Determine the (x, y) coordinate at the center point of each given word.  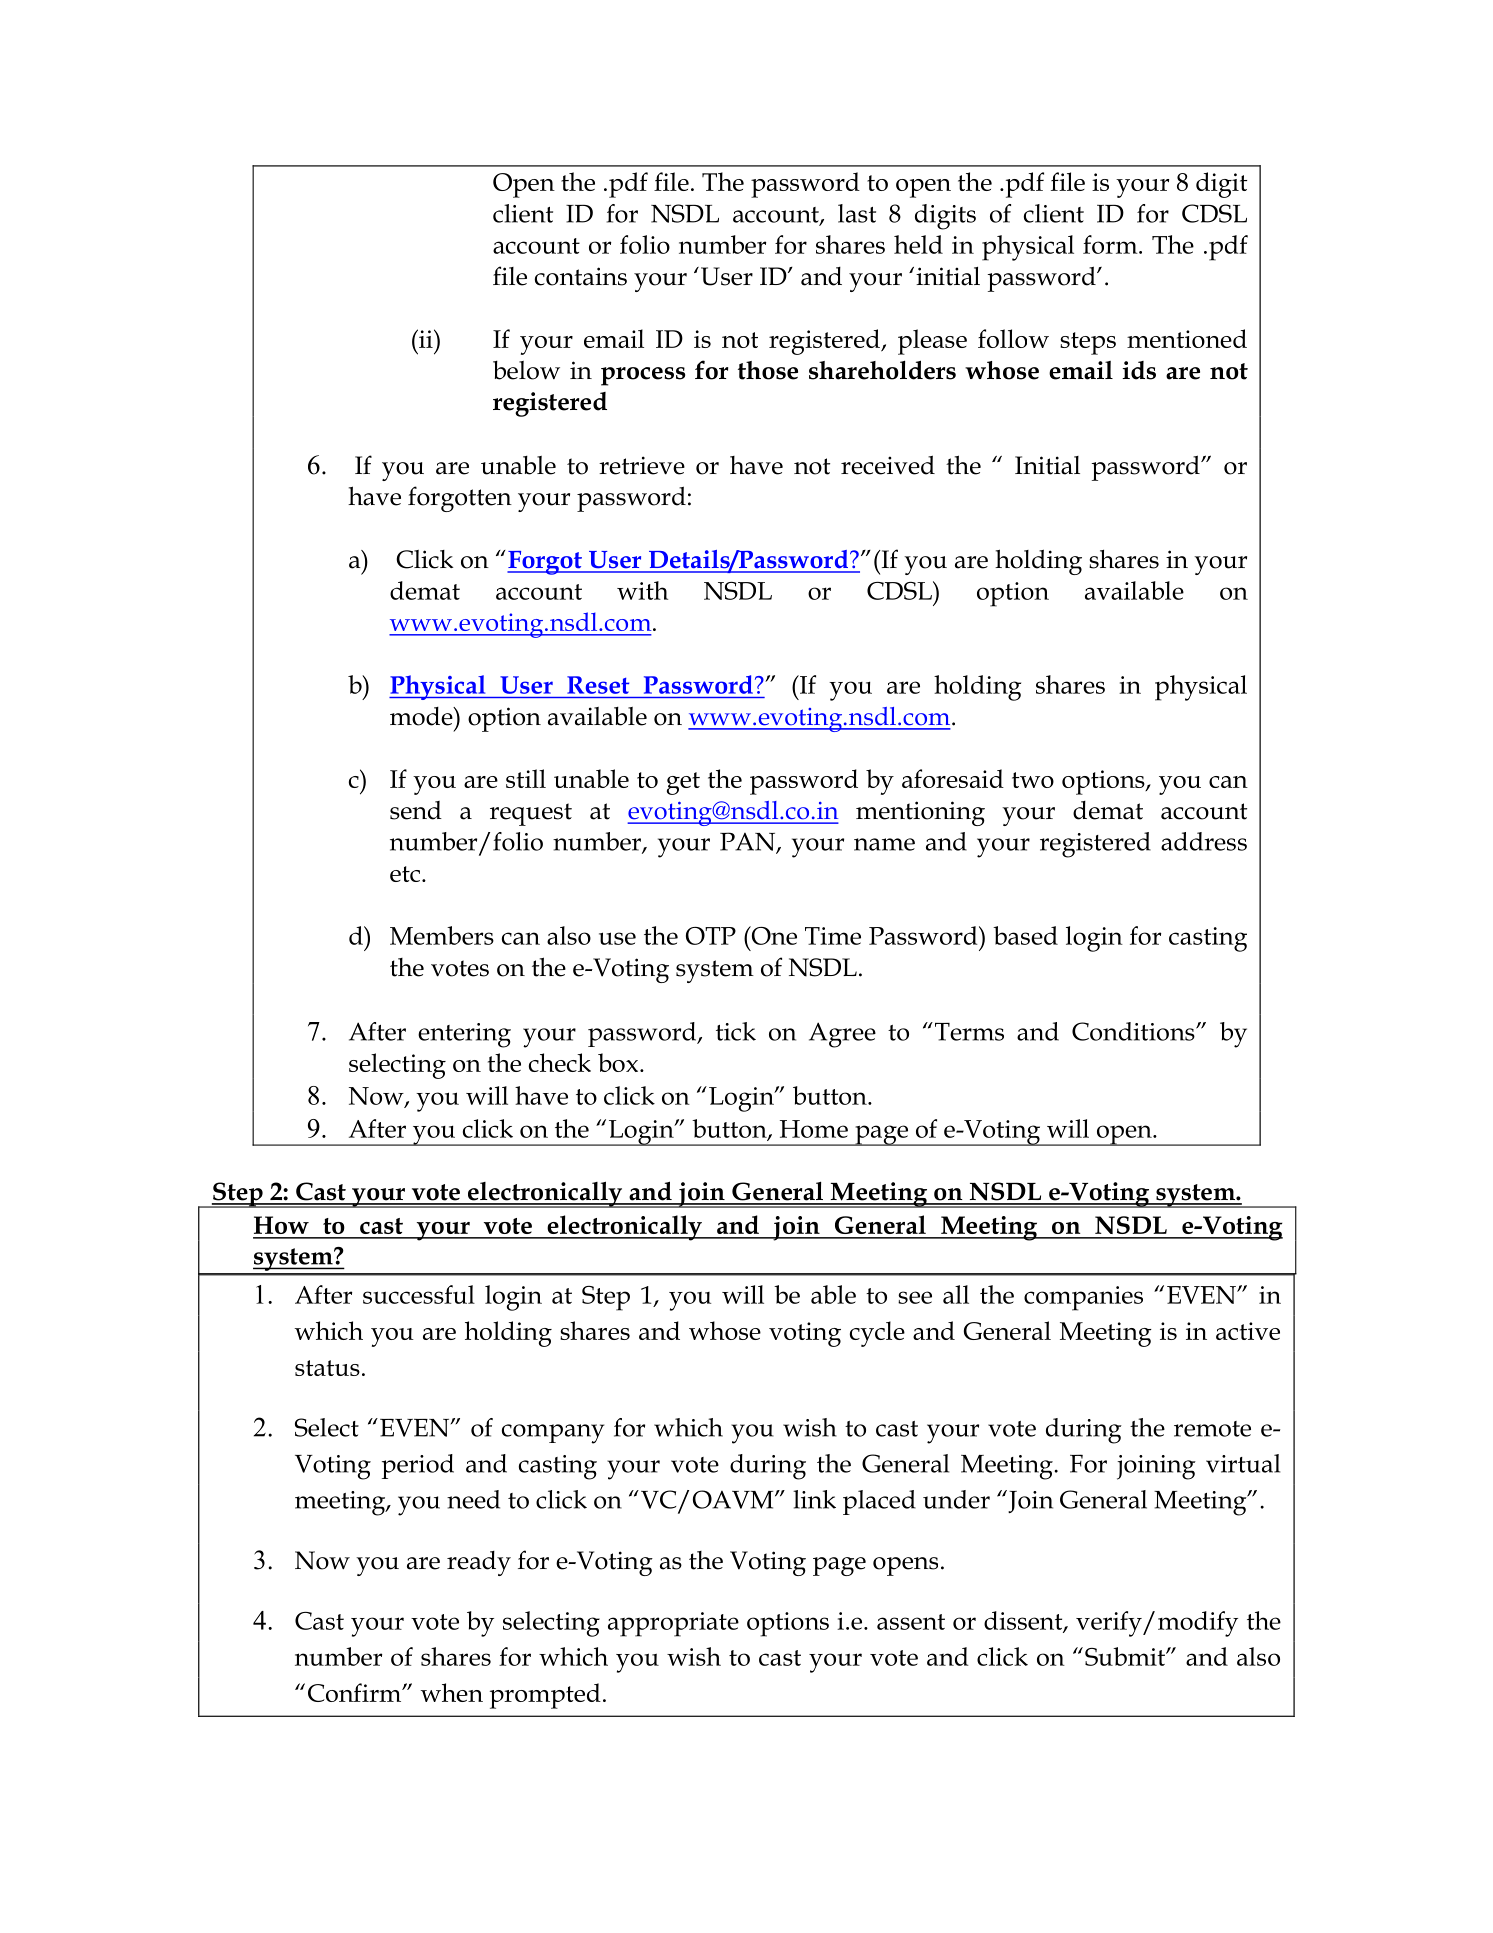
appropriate (673, 1624)
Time (833, 936)
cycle (877, 1334)
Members (442, 935)
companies (1083, 1298)
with (642, 590)
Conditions (1134, 1031)
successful (419, 1294)
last (857, 213)
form (1111, 244)
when (451, 1692)
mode (422, 716)
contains (581, 276)
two (1033, 780)
